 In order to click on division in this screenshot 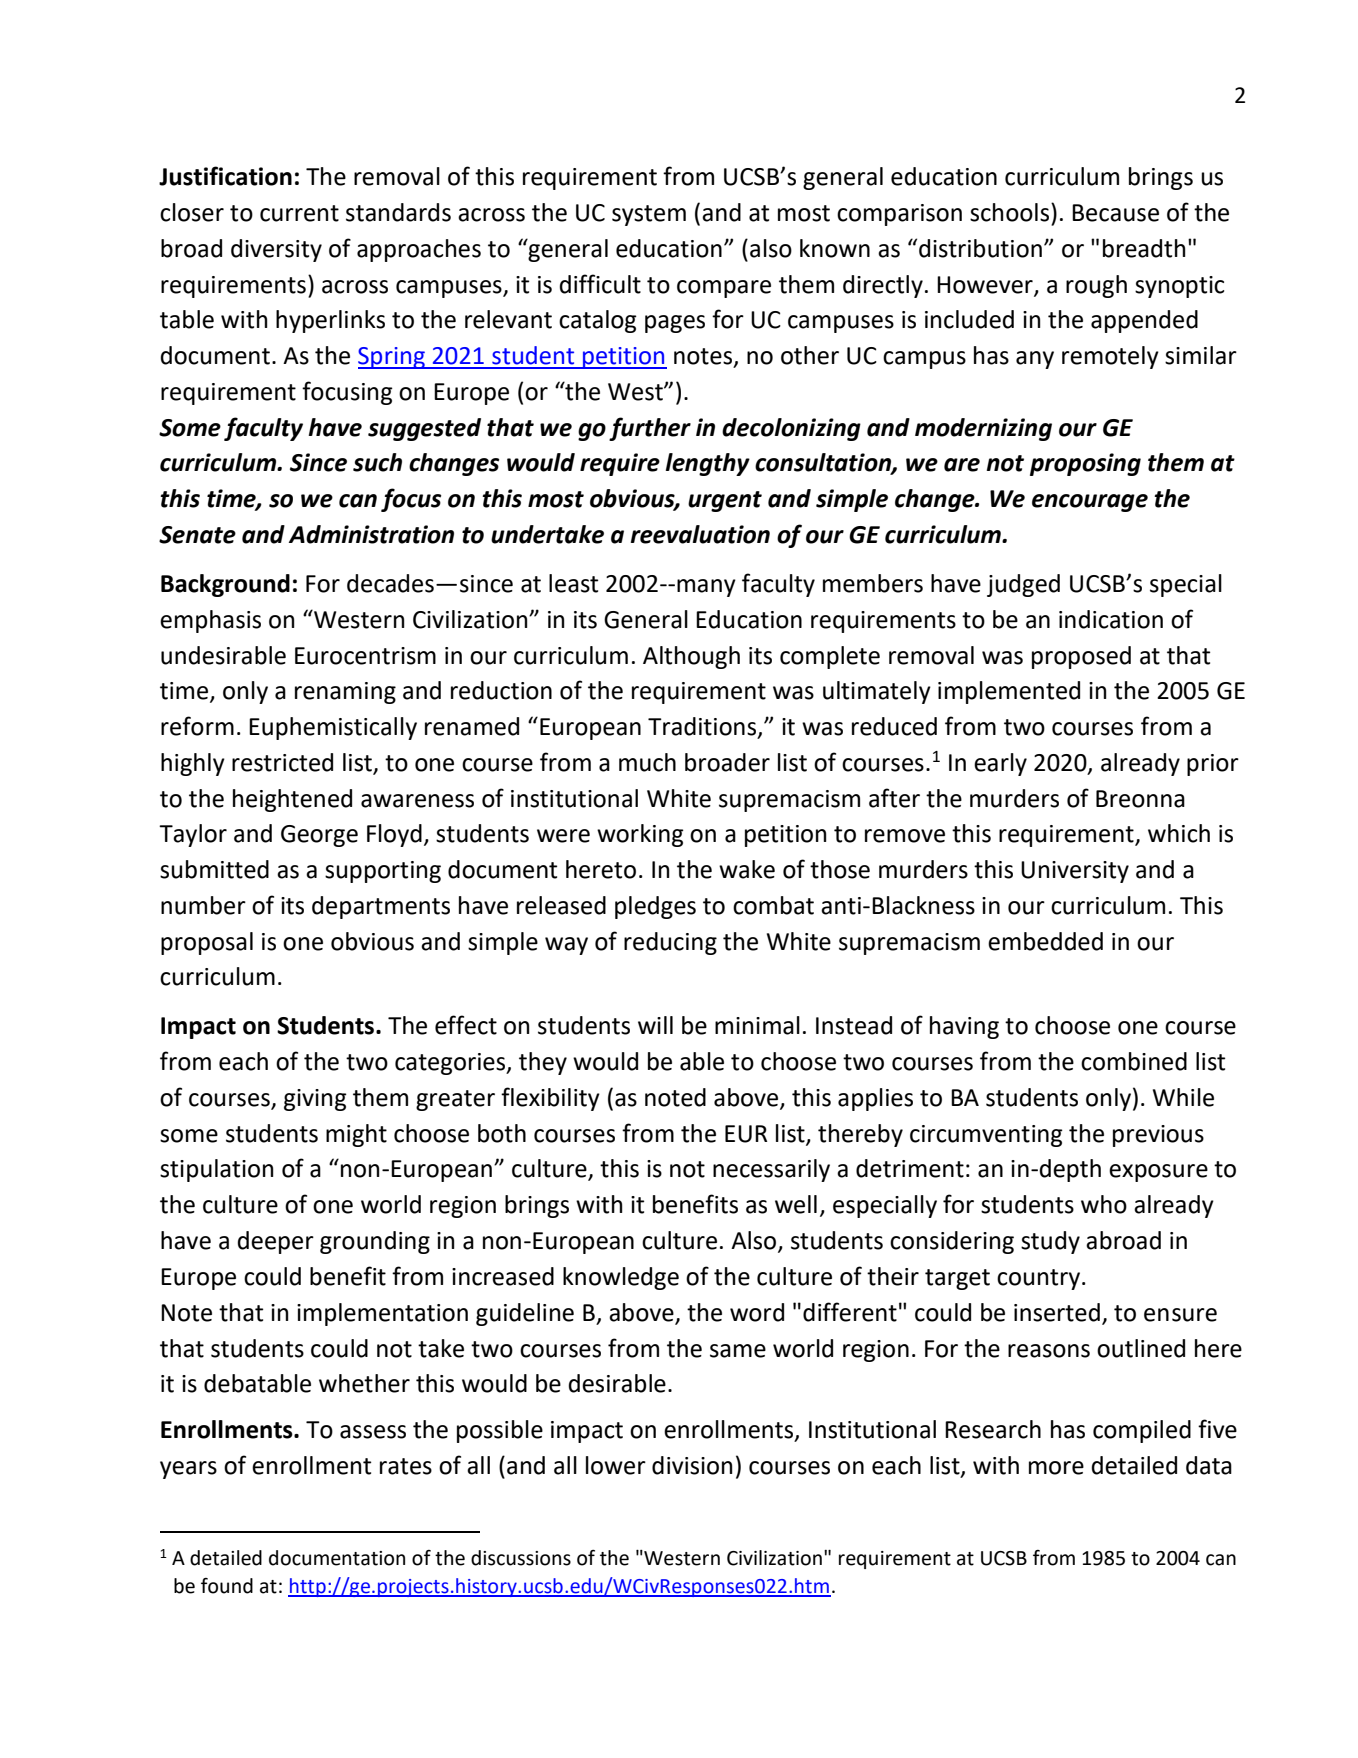, I will do `click(692, 1465)`.
